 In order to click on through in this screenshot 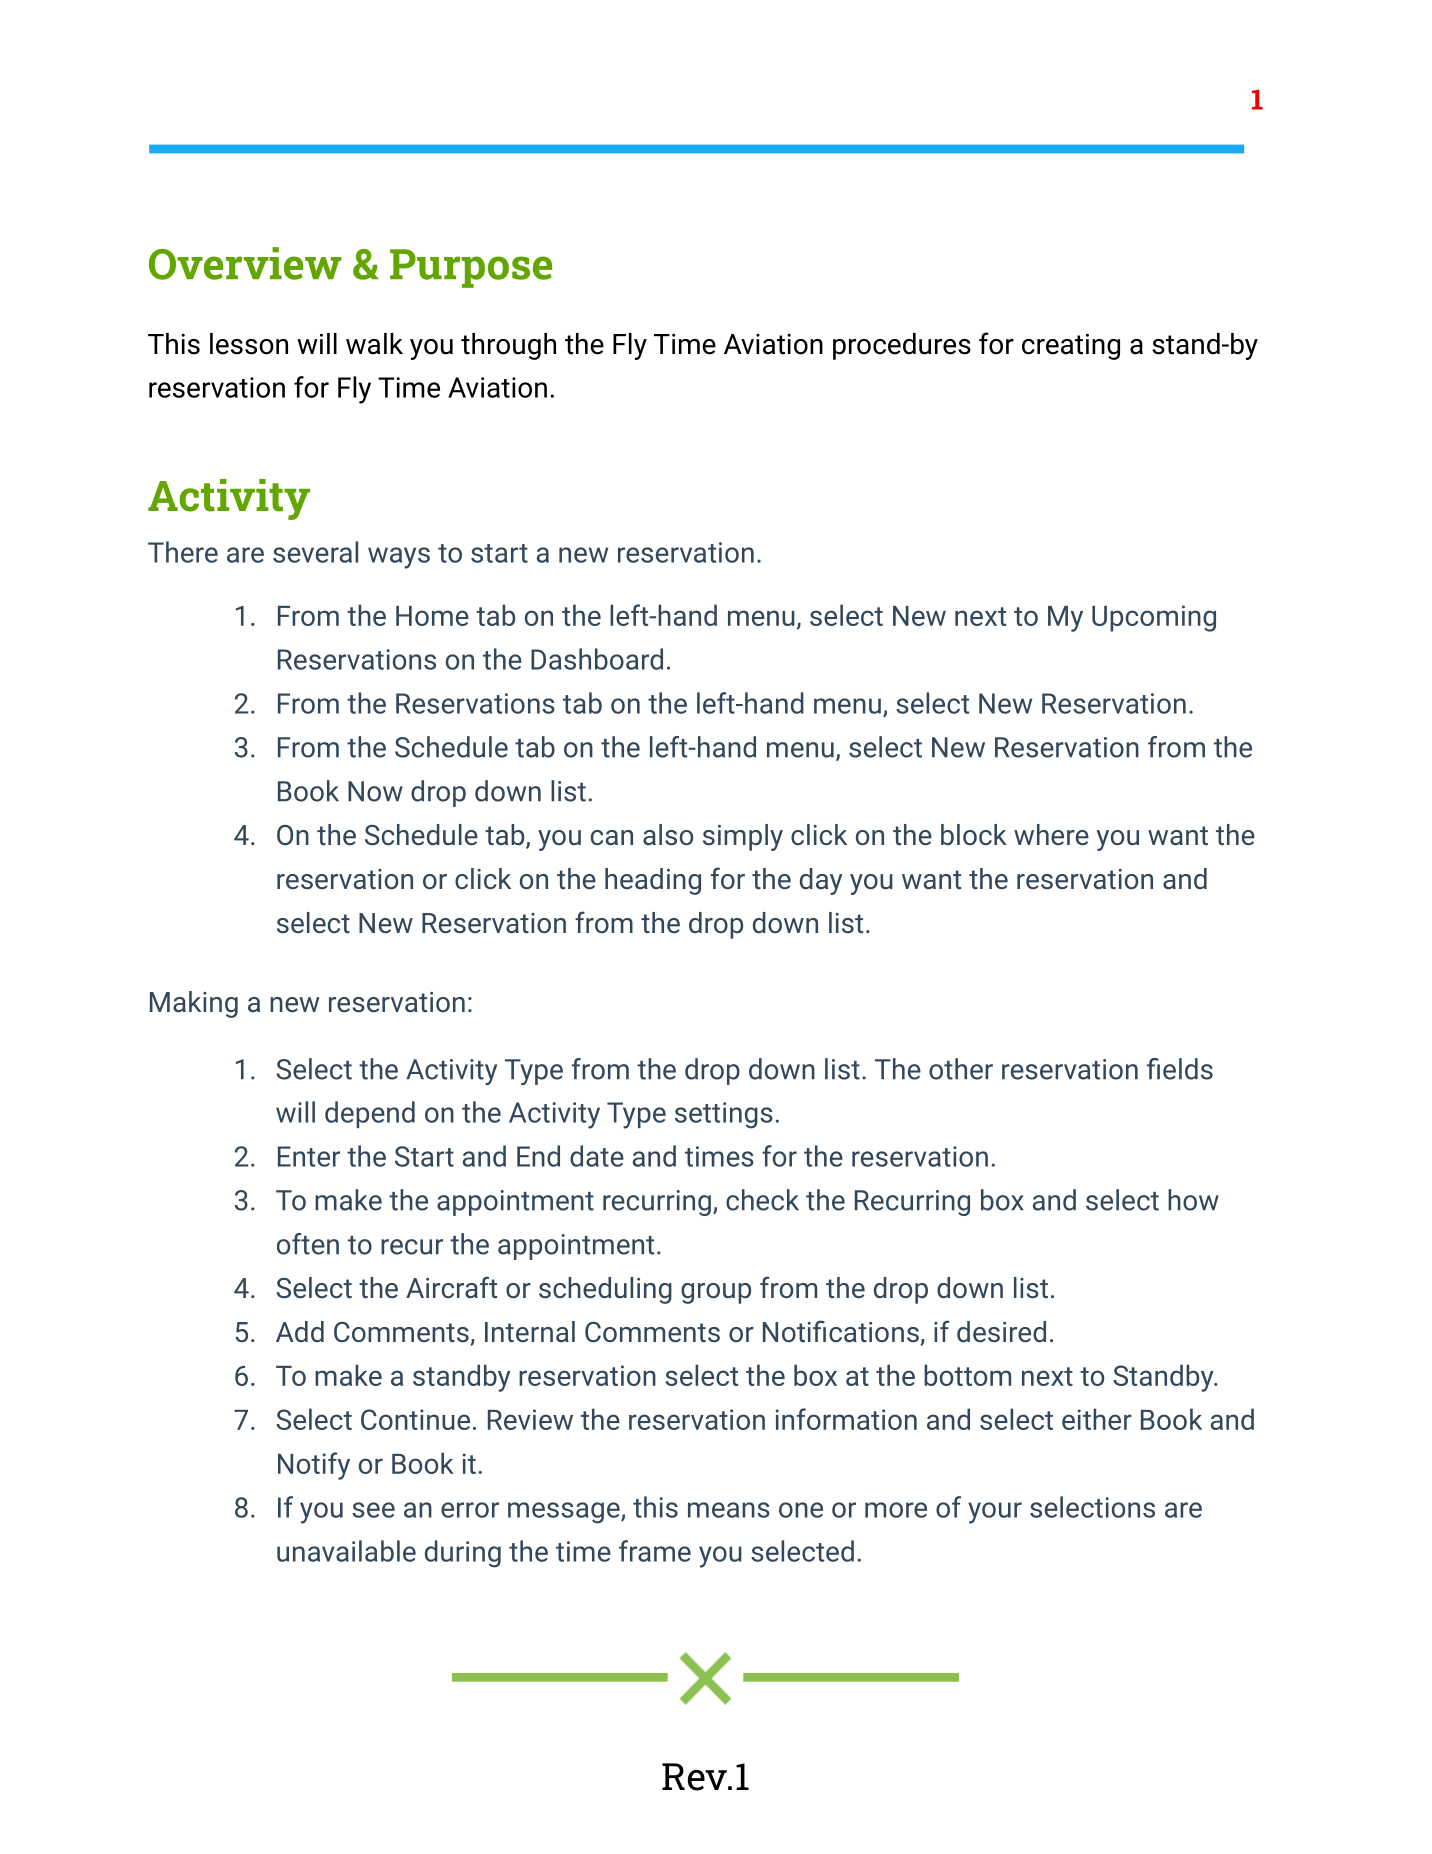, I will do `click(508, 346)`.
